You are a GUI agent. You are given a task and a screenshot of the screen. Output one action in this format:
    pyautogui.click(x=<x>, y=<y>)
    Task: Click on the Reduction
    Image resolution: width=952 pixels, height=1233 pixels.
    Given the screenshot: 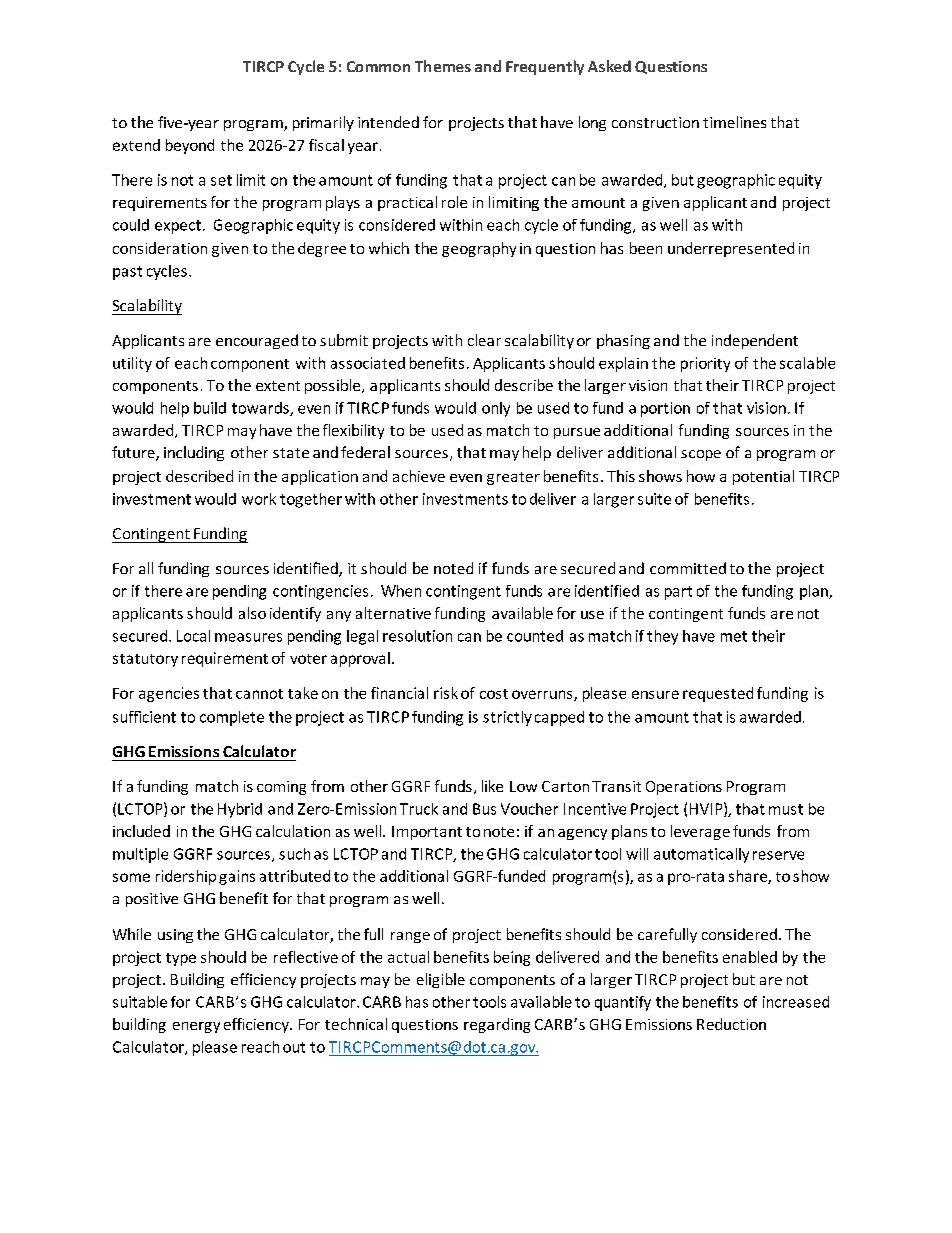 What is the action you would take?
    pyautogui.click(x=731, y=1024)
